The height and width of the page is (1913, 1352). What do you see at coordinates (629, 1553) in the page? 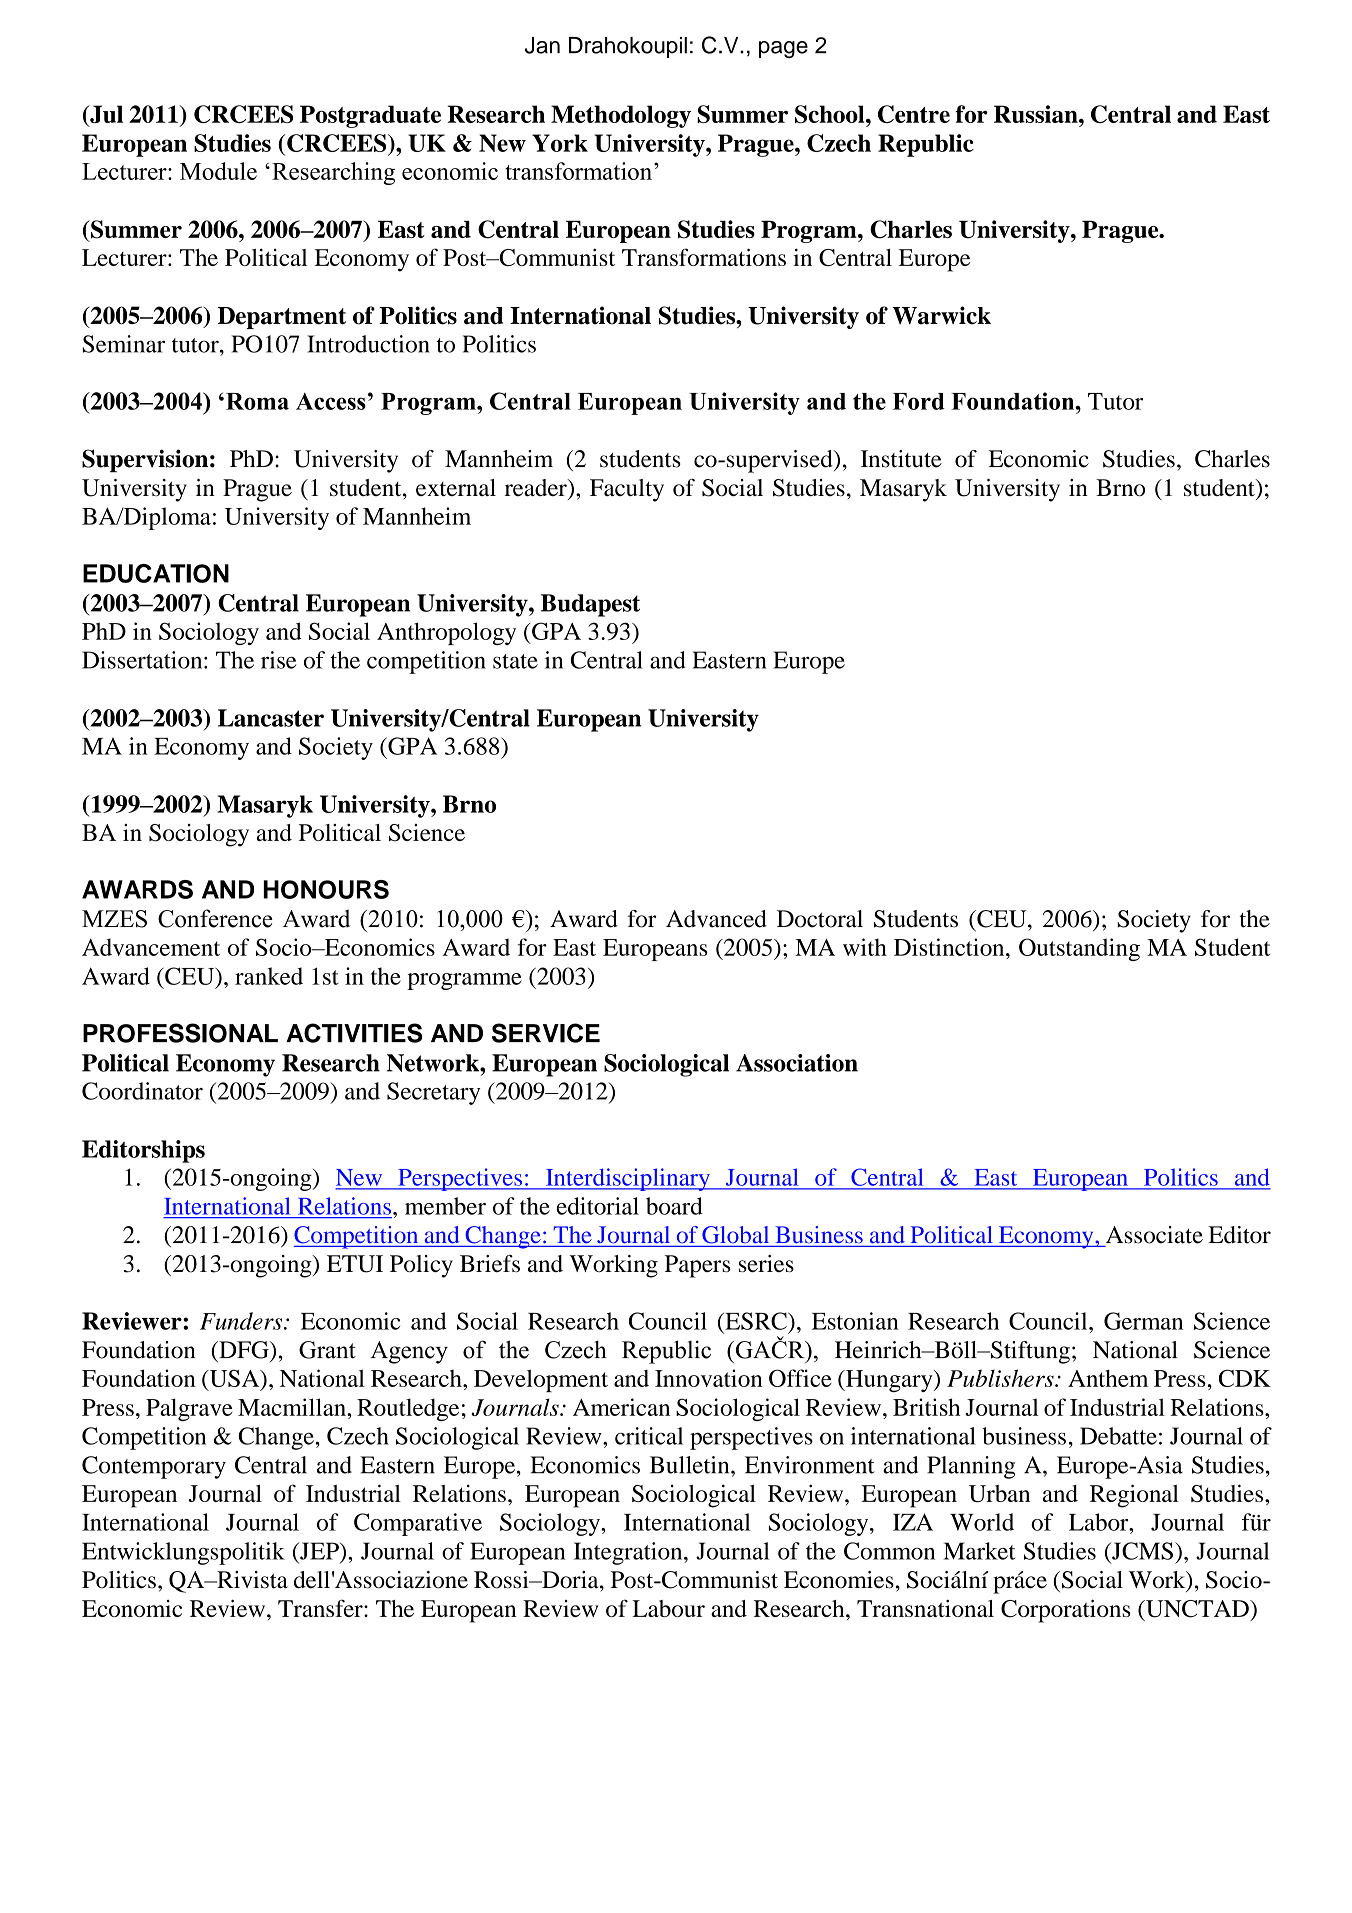
I see `Integration` at bounding box center [629, 1553].
